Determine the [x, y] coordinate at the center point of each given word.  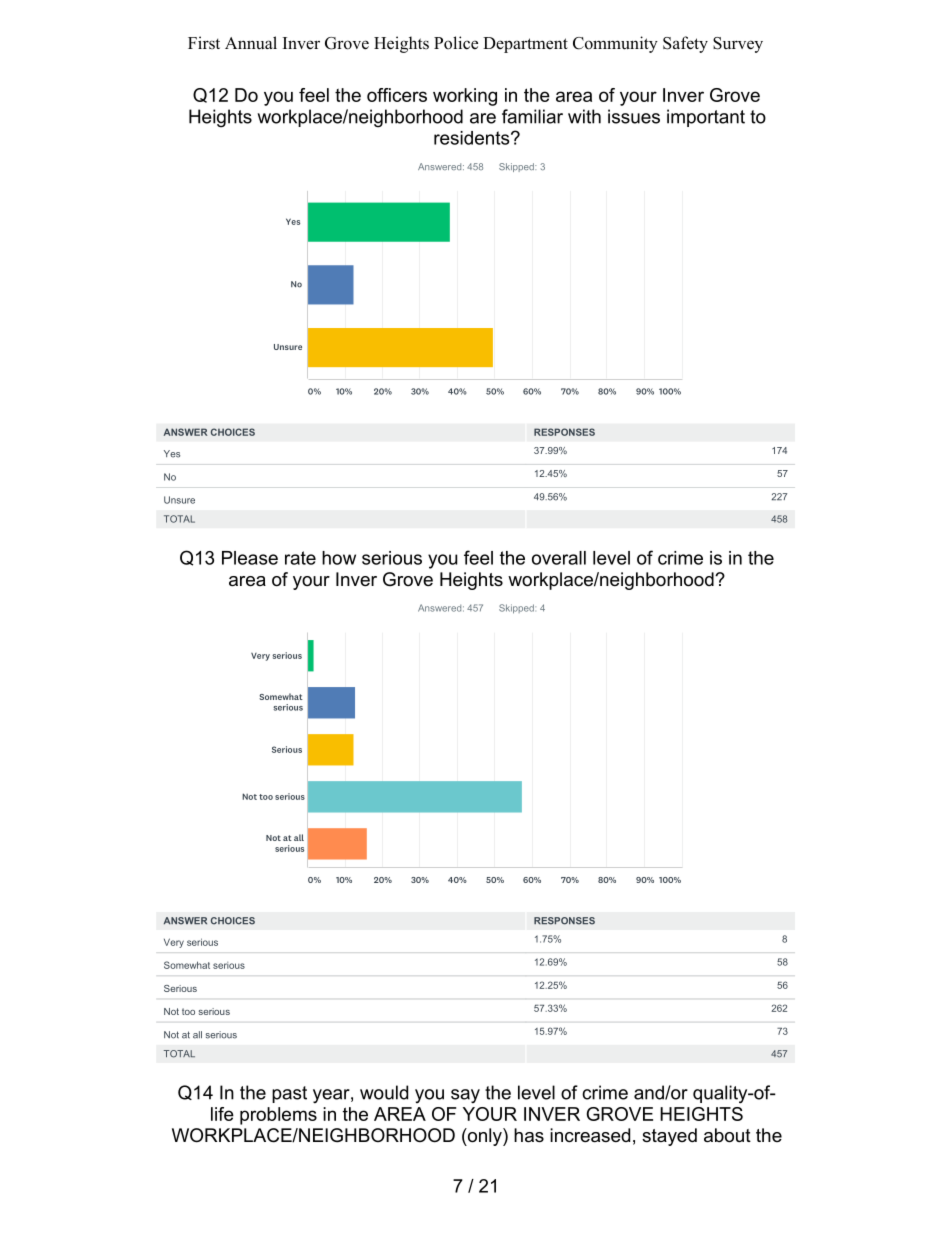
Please [250, 558]
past [289, 1094]
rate [300, 558]
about [727, 1135]
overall [559, 558]
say [465, 1096]
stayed [669, 1137]
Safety [685, 44]
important [706, 118]
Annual [251, 43]
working [465, 97]
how [339, 558]
